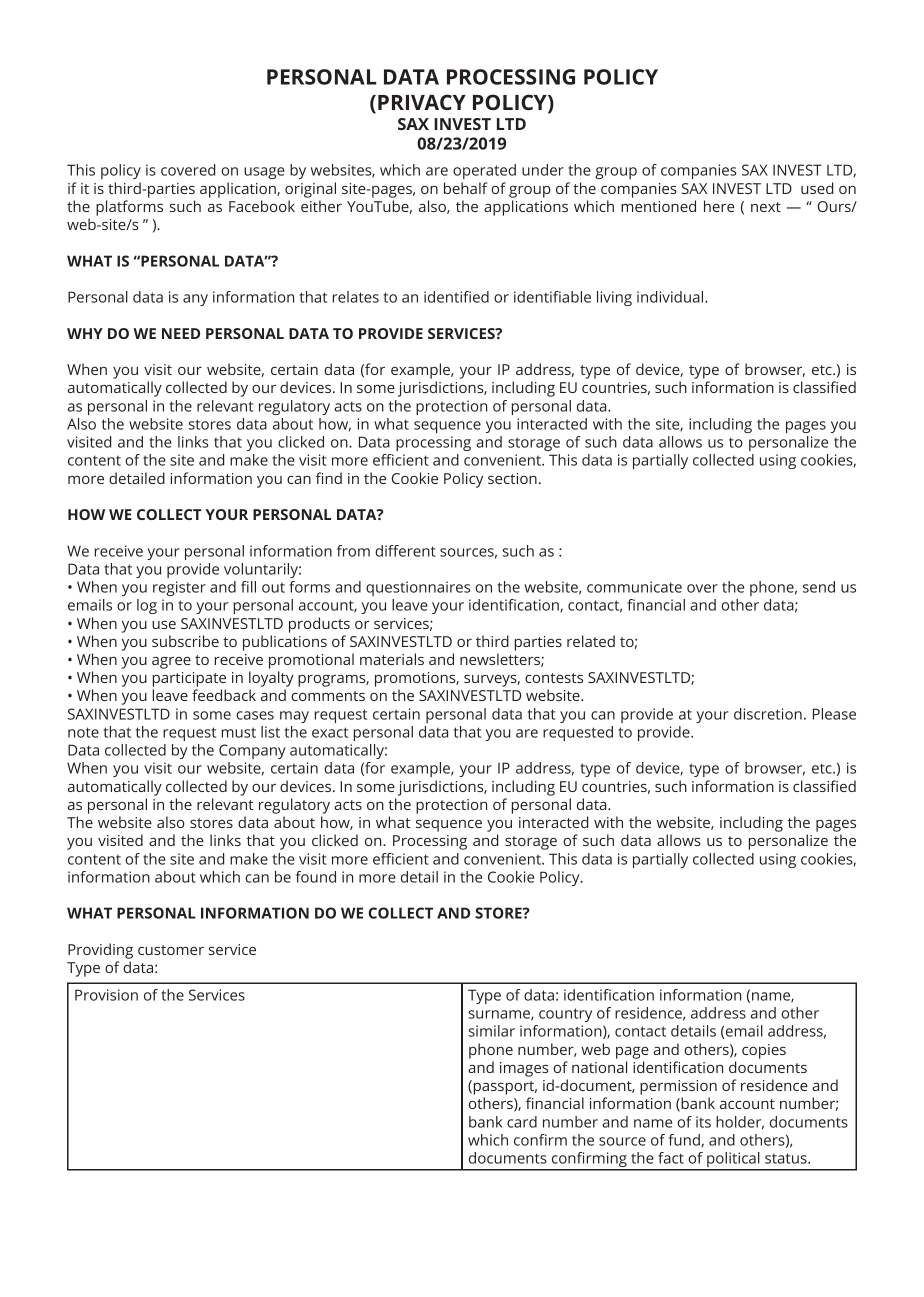 The width and height of the image is (924, 1297). I want to click on send, so click(819, 587).
